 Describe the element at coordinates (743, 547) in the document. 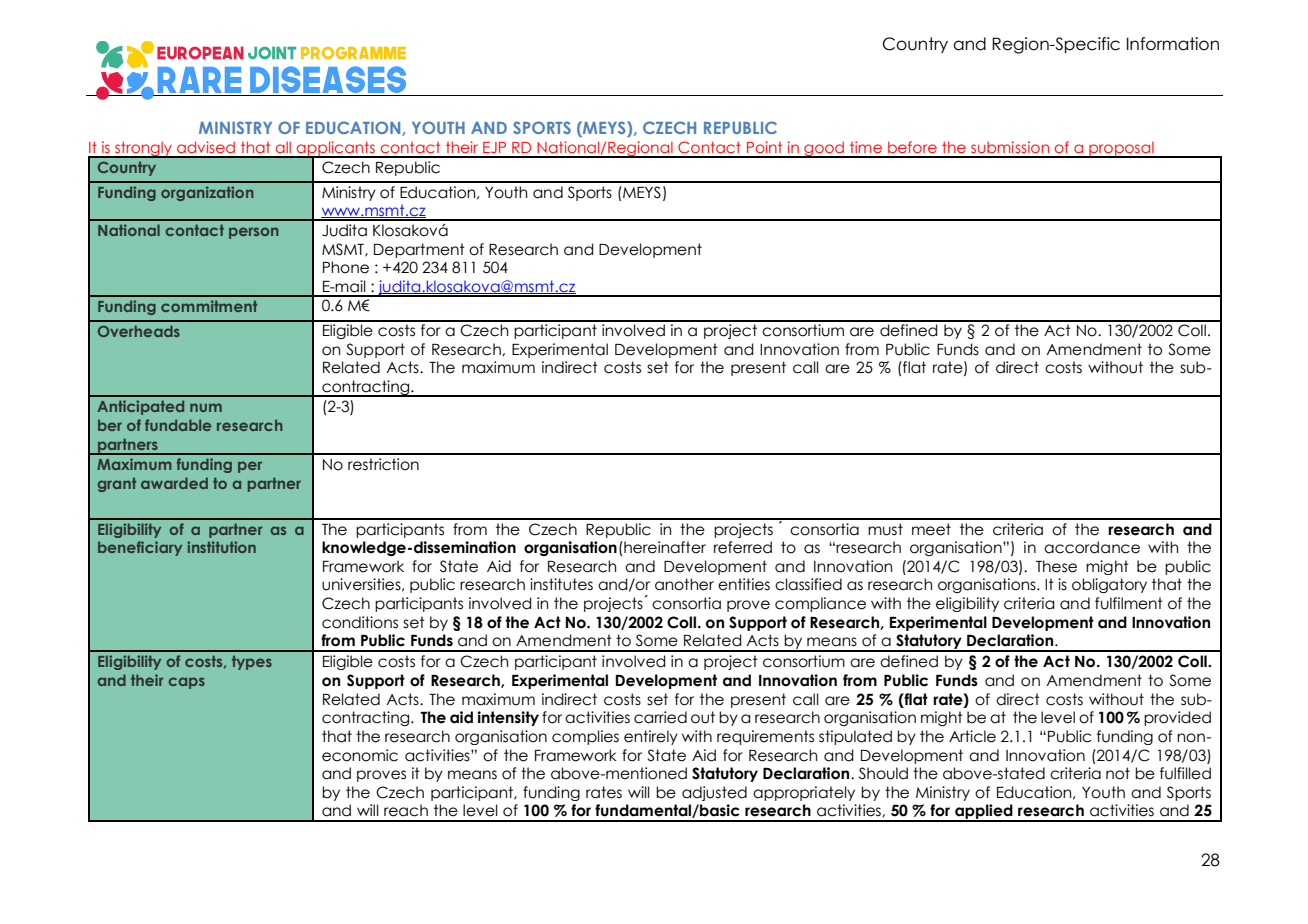

I see `referred` at that location.
